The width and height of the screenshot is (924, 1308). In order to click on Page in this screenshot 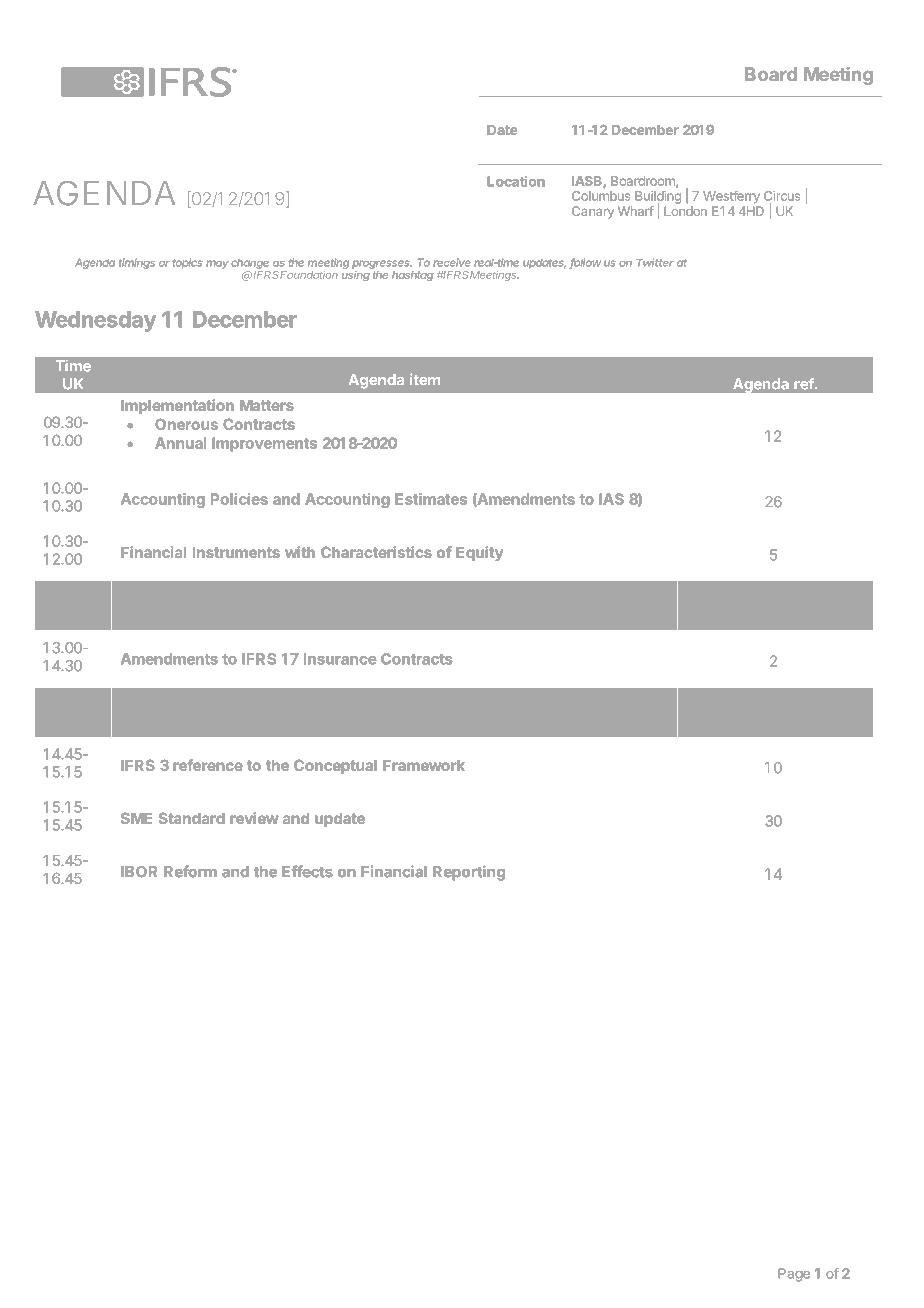, I will do `click(794, 1275)`.
